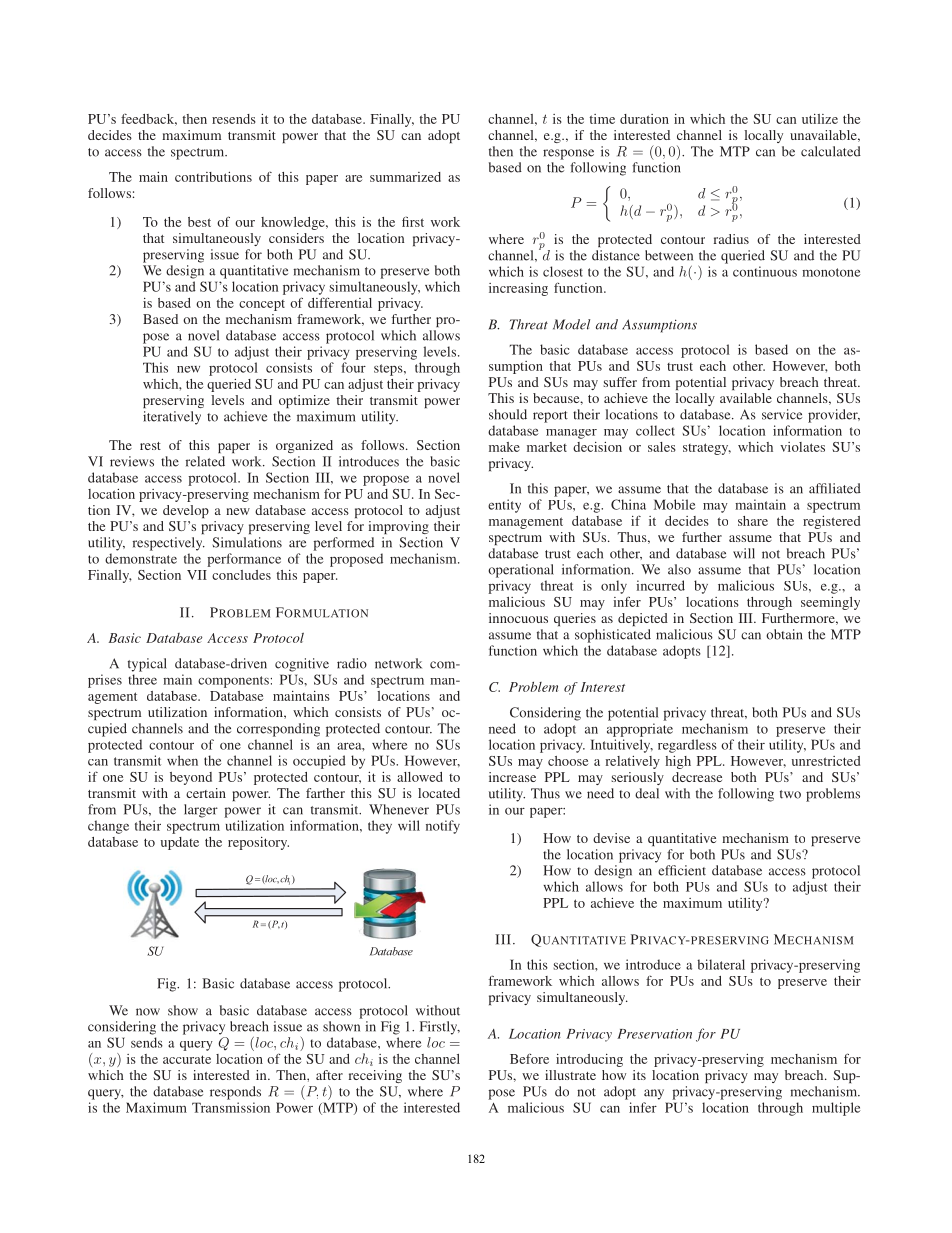 This document has width=952, height=1233. I want to click on Before, so click(529, 1058).
